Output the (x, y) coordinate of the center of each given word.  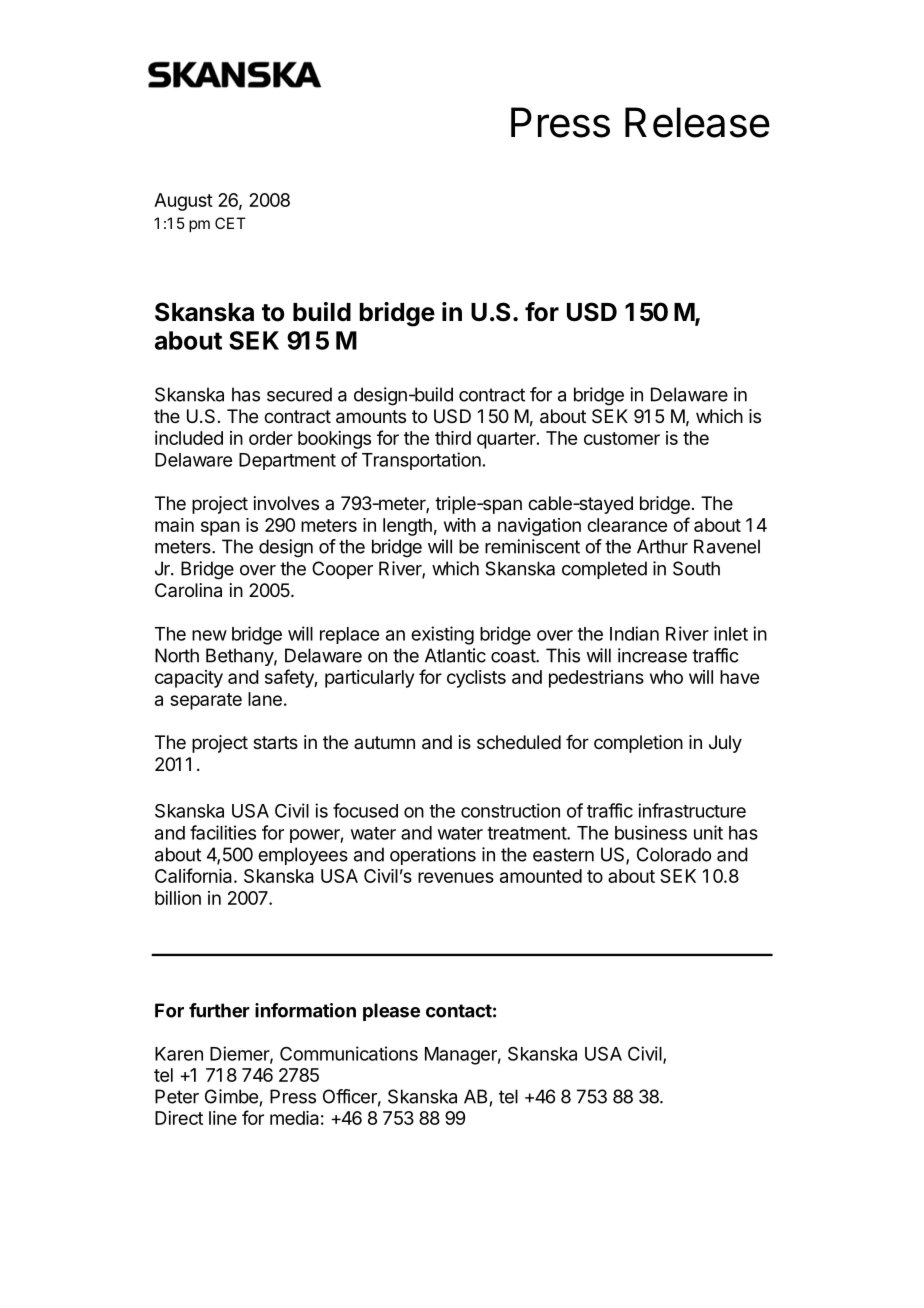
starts (275, 742)
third (453, 438)
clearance (627, 525)
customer (622, 438)
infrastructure (692, 810)
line (223, 1118)
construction (510, 810)
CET (230, 223)
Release (697, 122)
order (271, 438)
